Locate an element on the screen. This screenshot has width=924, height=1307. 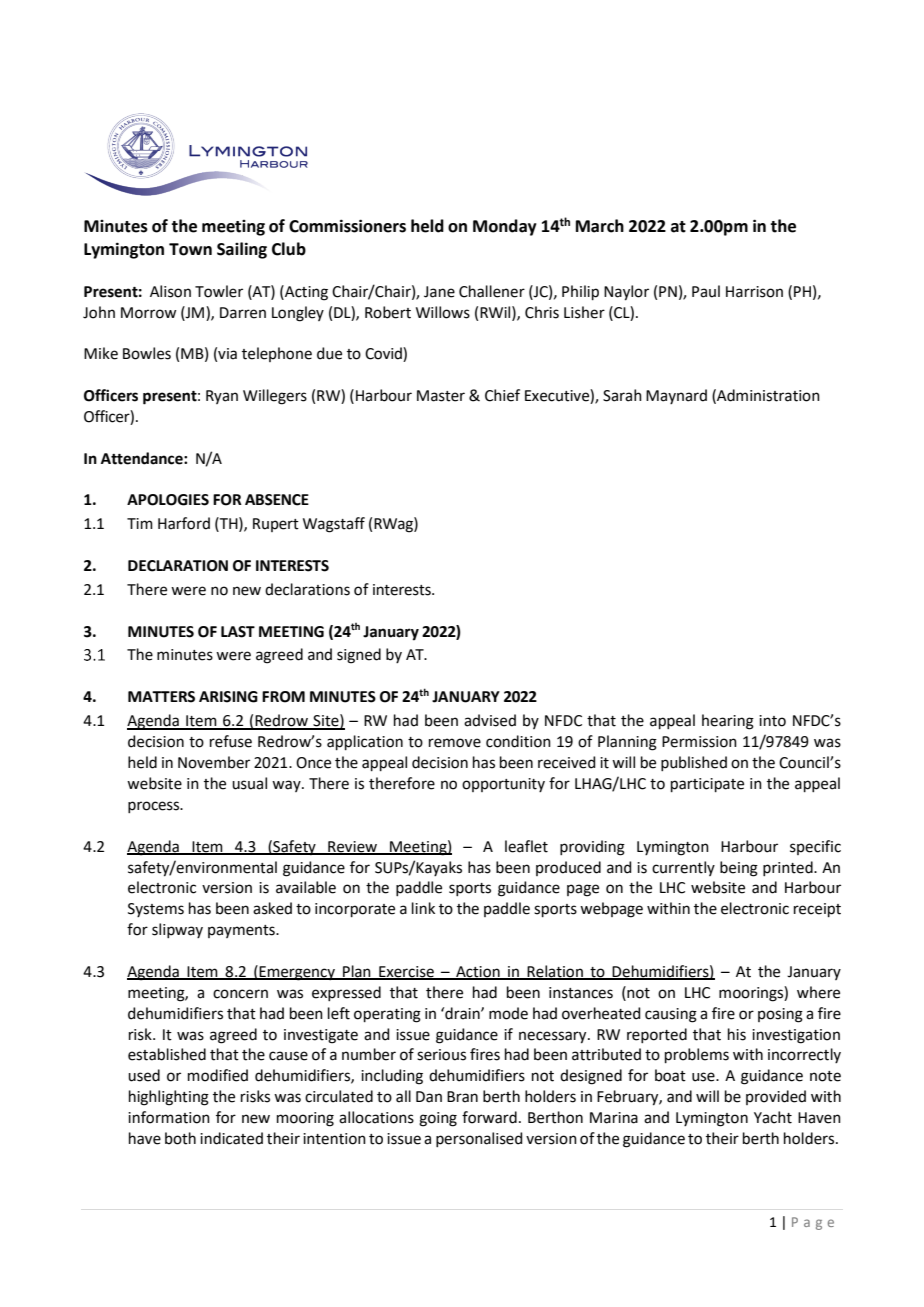
Yacht is located at coordinates (773, 1117).
